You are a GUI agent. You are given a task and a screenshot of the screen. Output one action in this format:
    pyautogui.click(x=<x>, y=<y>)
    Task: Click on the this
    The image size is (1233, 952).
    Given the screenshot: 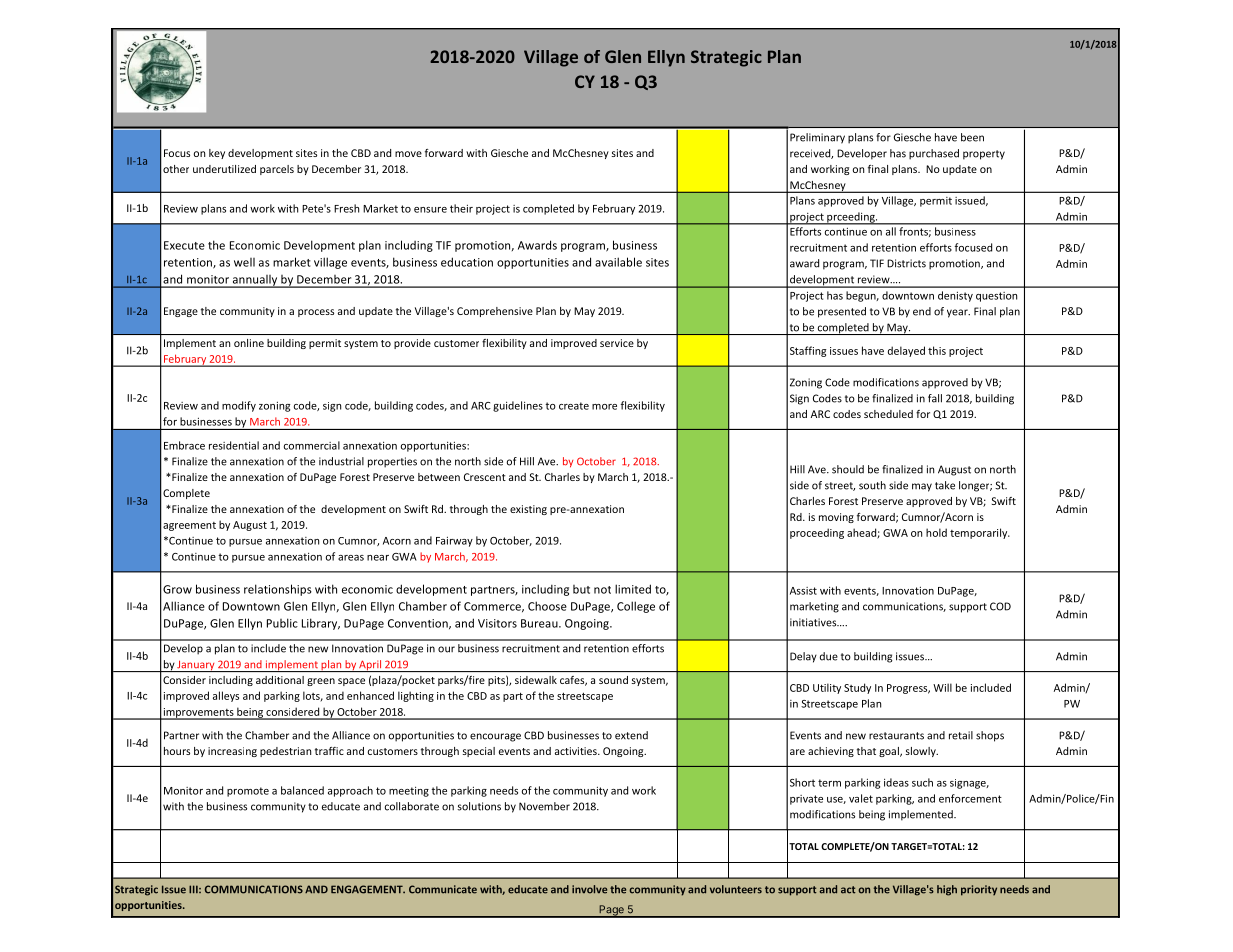 What is the action you would take?
    pyautogui.click(x=937, y=350)
